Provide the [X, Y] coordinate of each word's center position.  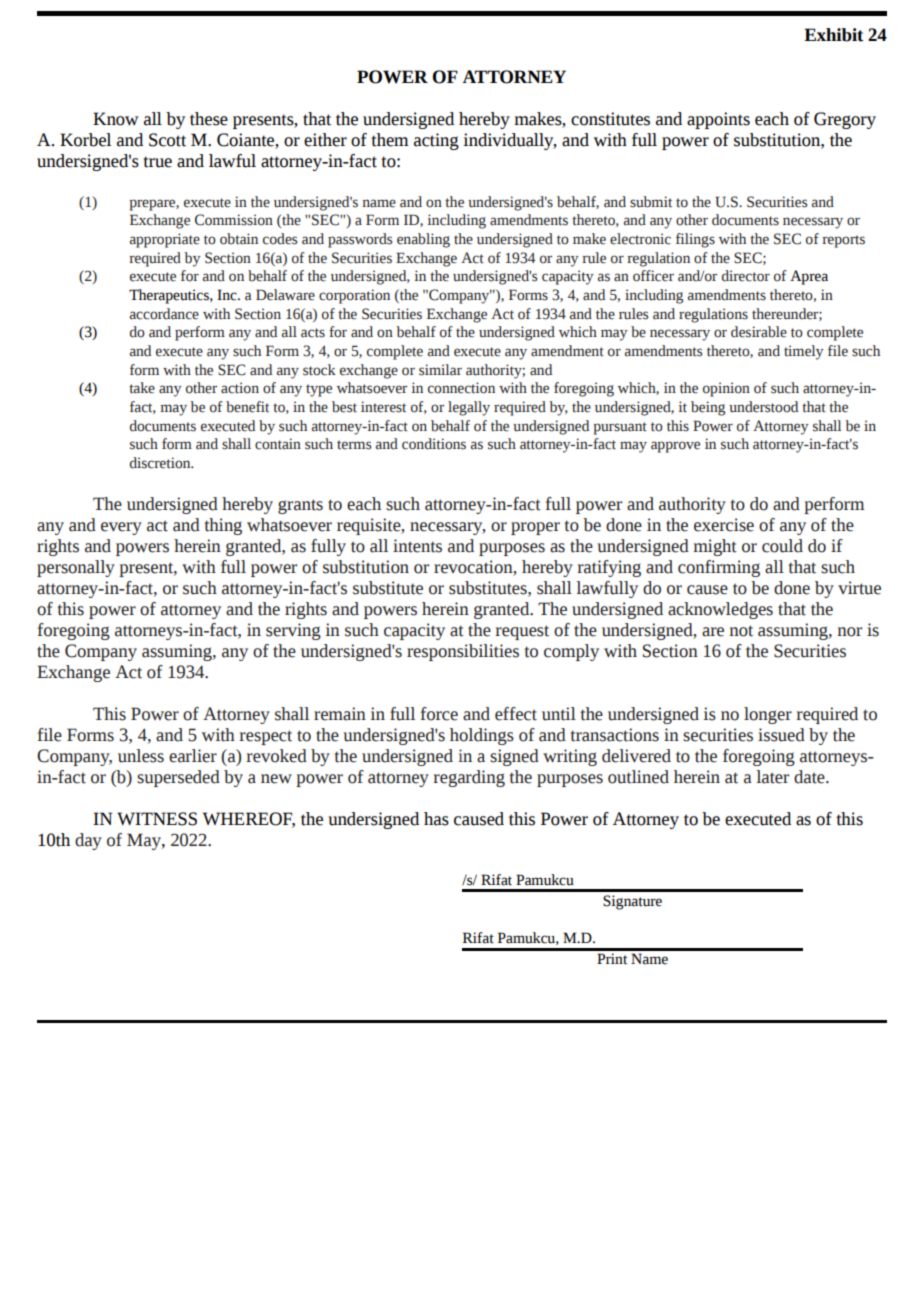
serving [293, 631]
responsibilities [463, 652]
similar [440, 370]
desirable [759, 332]
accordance [164, 314]
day [88, 841]
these [209, 119]
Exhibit [834, 35]
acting [436, 141]
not [741, 631]
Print [612, 959]
